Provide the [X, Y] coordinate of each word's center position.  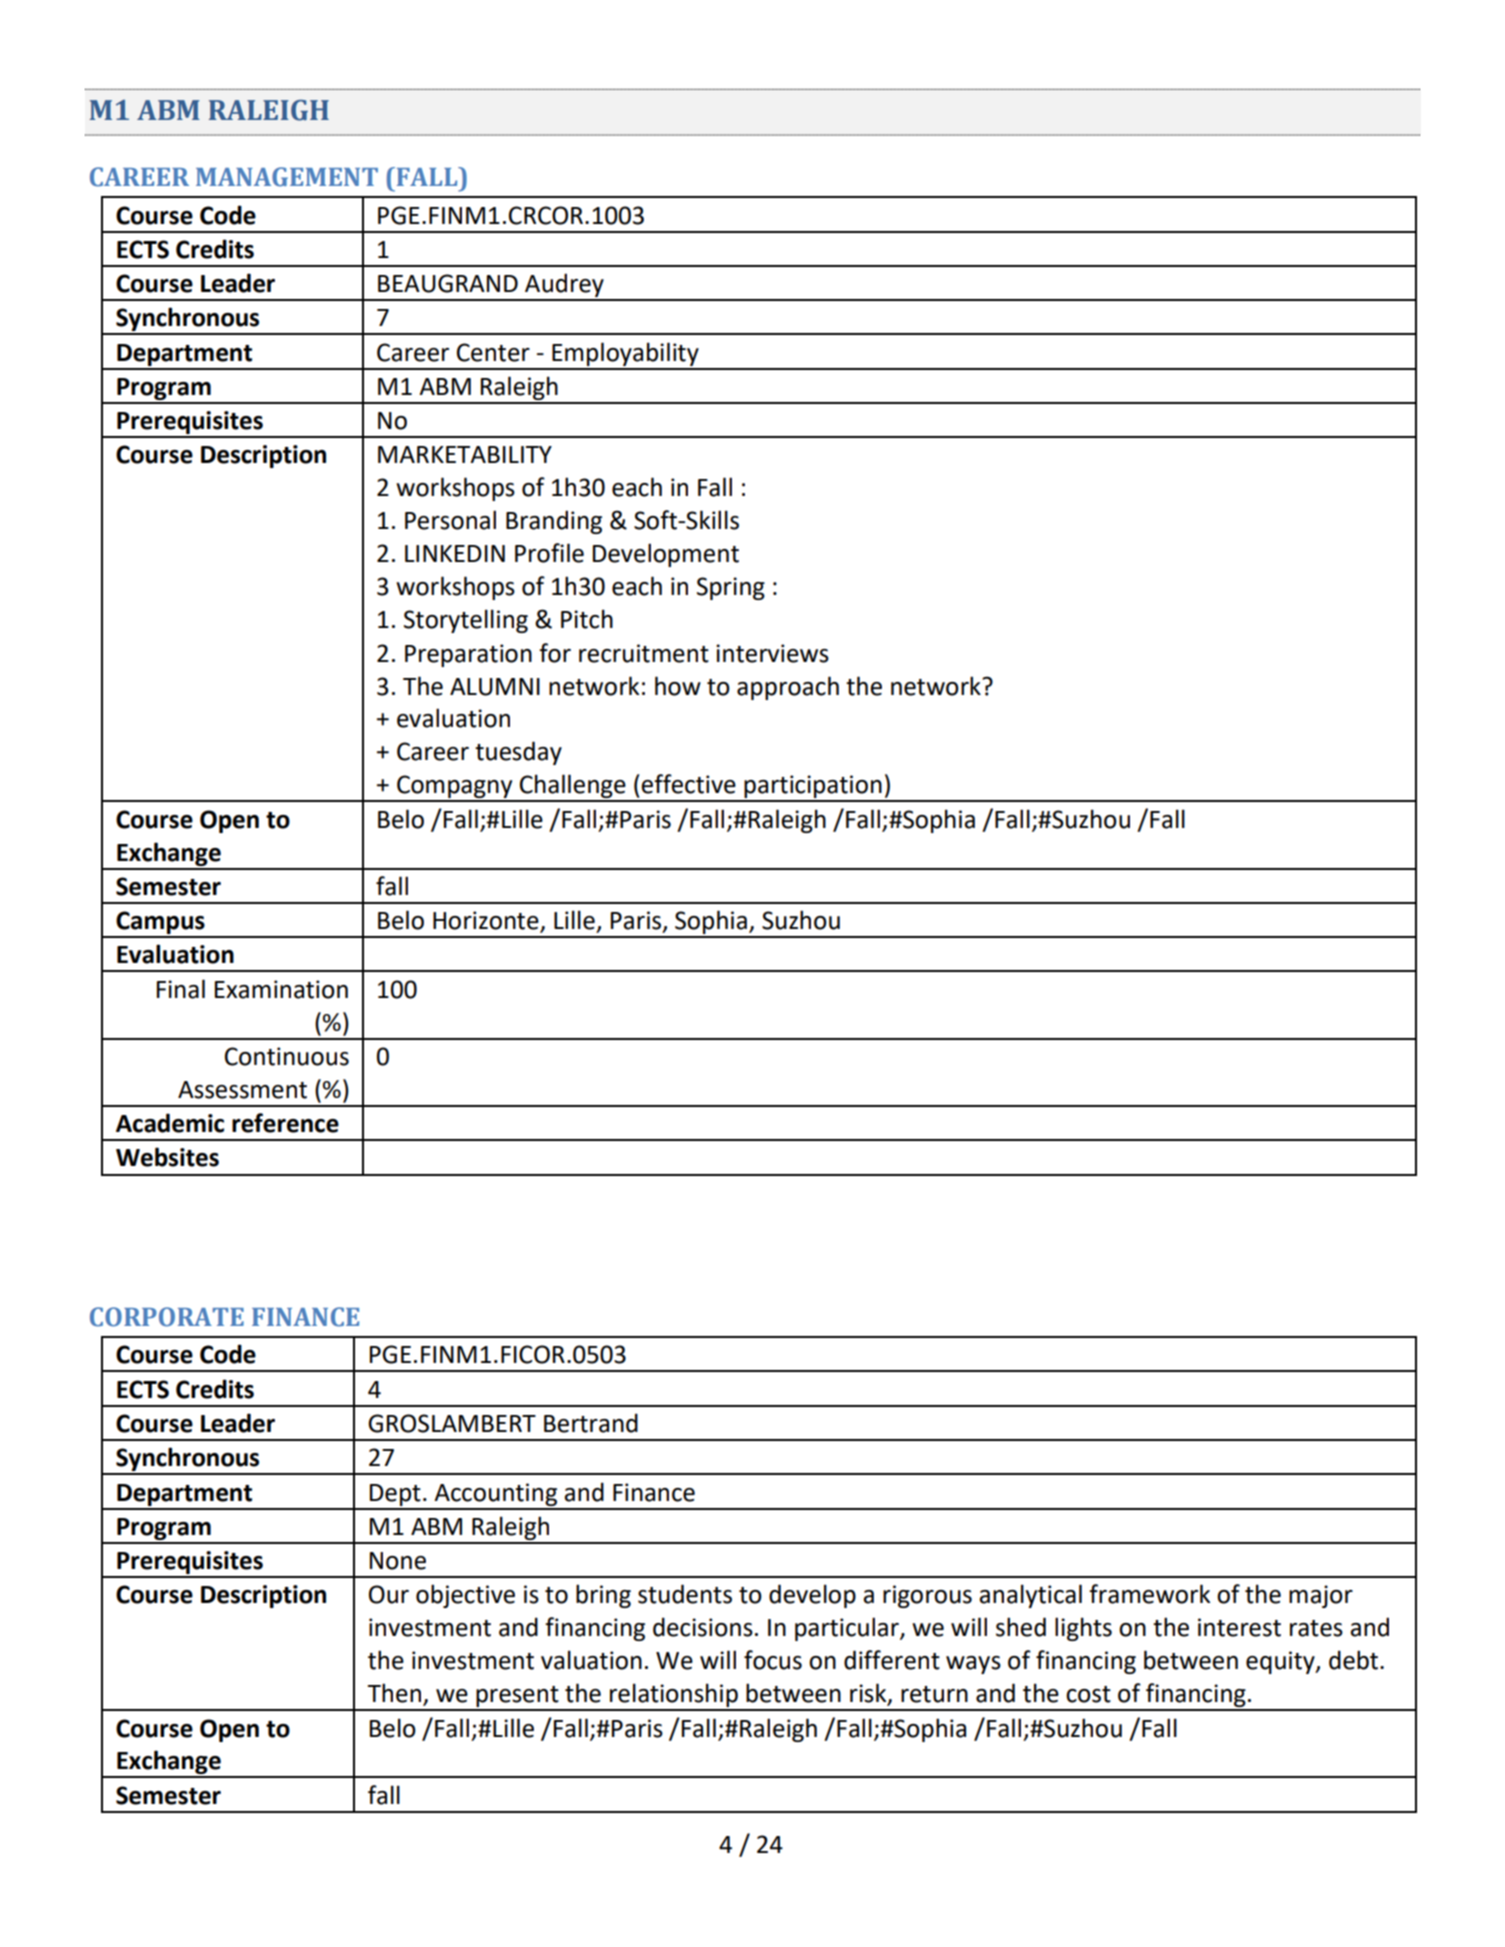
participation [813, 788]
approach [788, 688]
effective [688, 784]
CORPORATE [167, 1317]
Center [493, 352]
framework [1149, 1594]
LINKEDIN [455, 553]
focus [773, 1660]
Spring [731, 588]
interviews [772, 653]
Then [396, 1694]
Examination [281, 989]
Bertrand [591, 1423]
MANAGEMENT [287, 177]
